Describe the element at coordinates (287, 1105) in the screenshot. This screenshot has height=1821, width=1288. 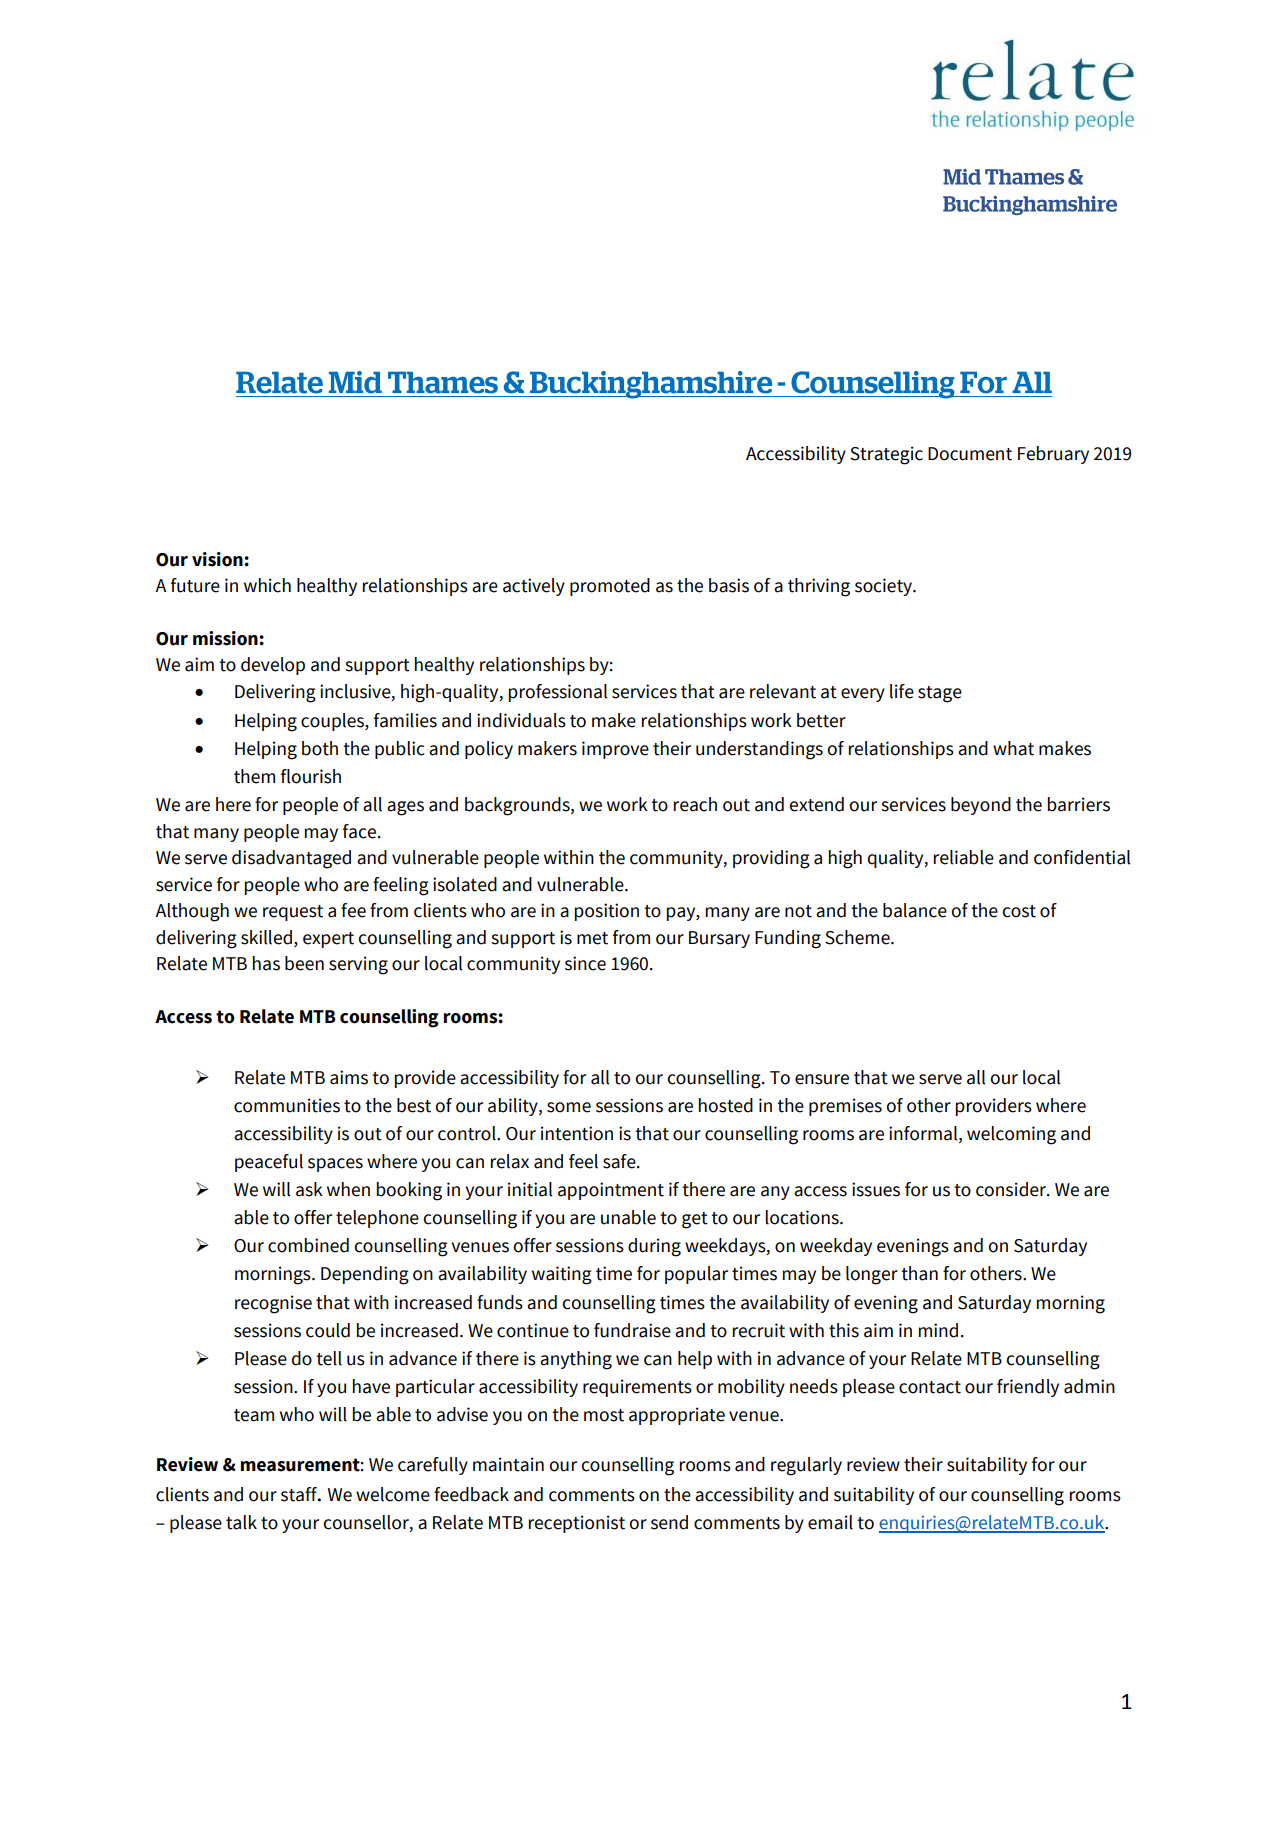
I see `communities` at that location.
